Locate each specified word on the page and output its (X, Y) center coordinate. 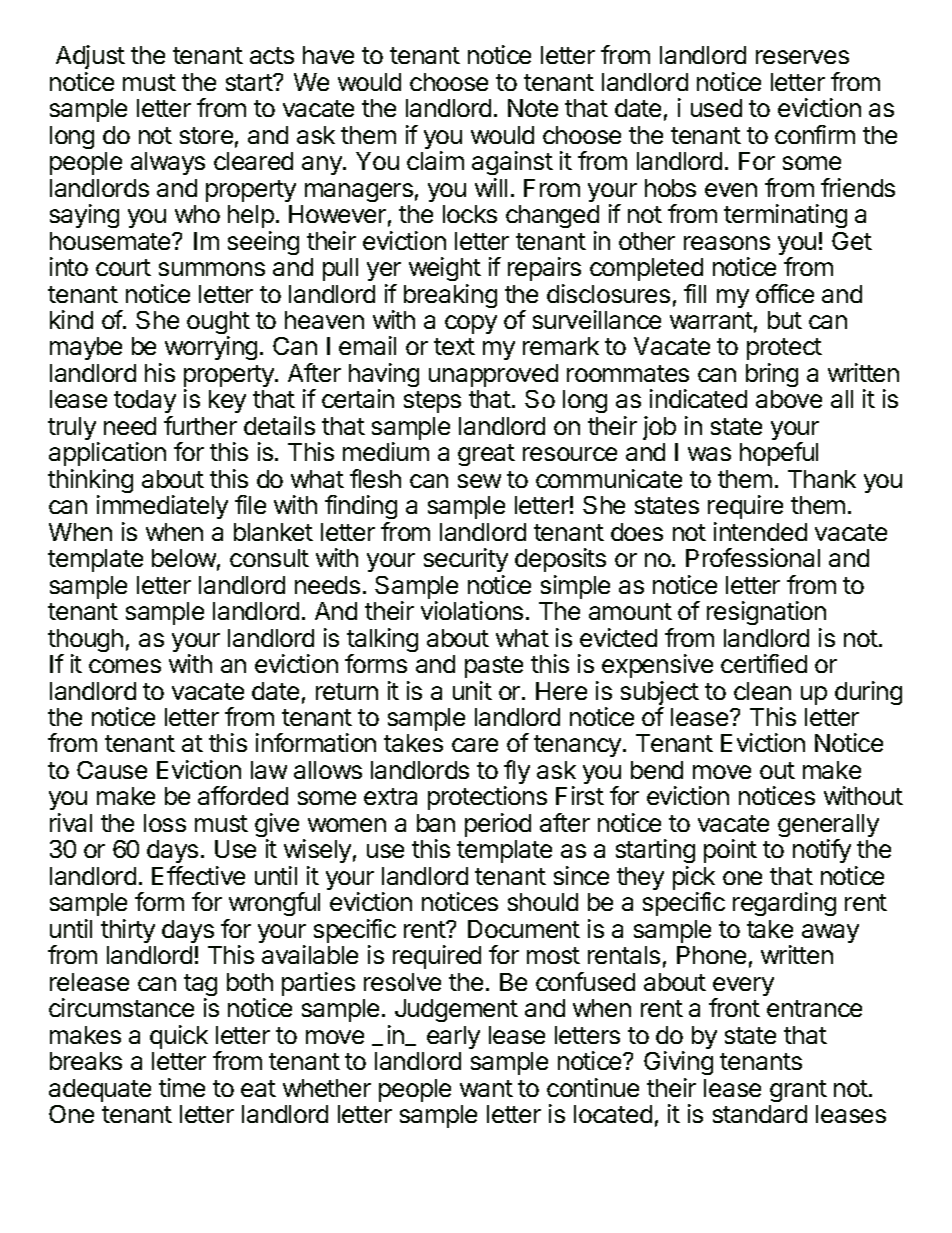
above (789, 399)
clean (762, 691)
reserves (802, 57)
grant (798, 1091)
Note (533, 108)
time (182, 1087)
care (475, 745)
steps (432, 402)
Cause (112, 770)
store (206, 135)
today (145, 403)
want (486, 1088)
